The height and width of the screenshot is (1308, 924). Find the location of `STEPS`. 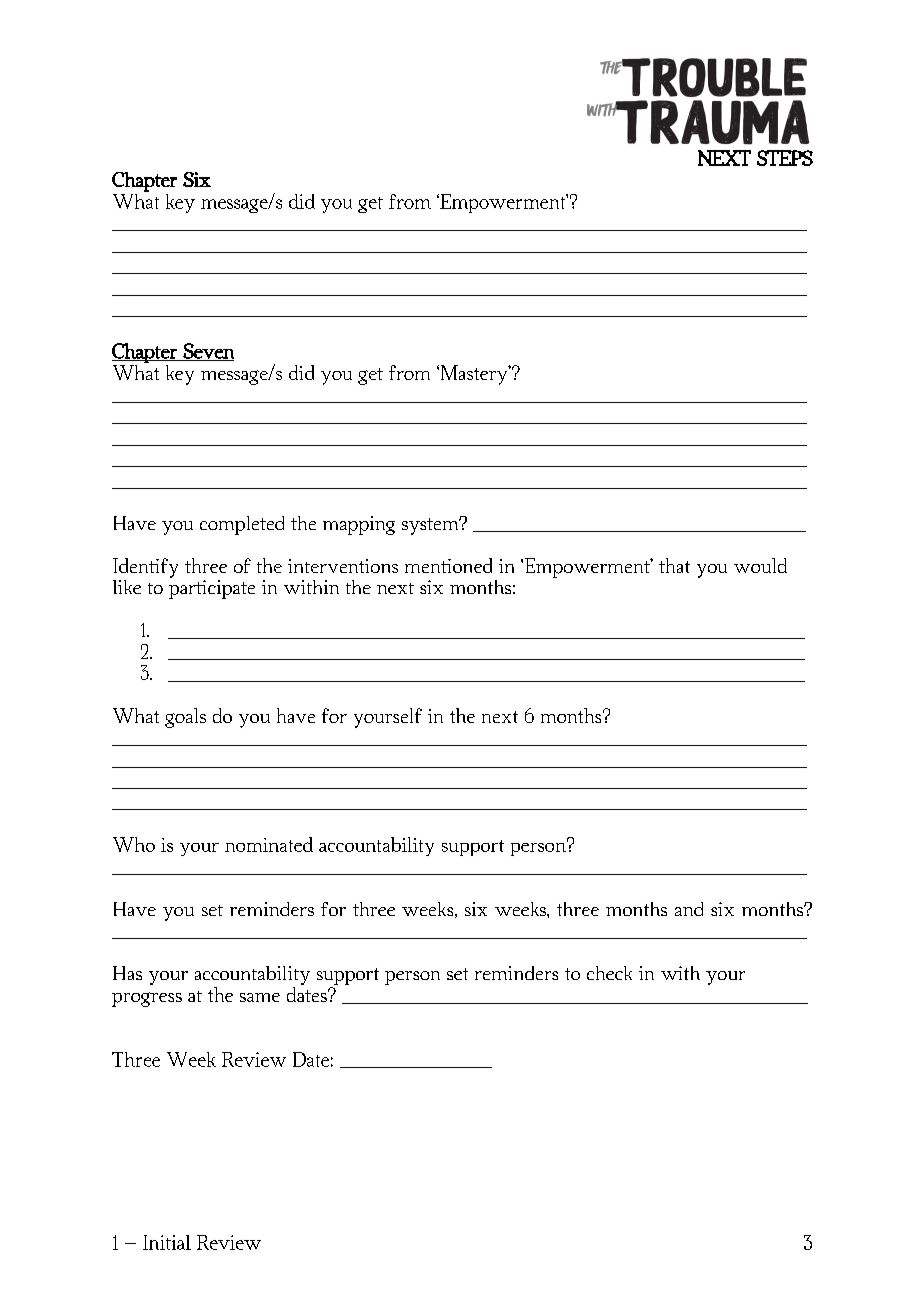

STEPS is located at coordinates (785, 158).
